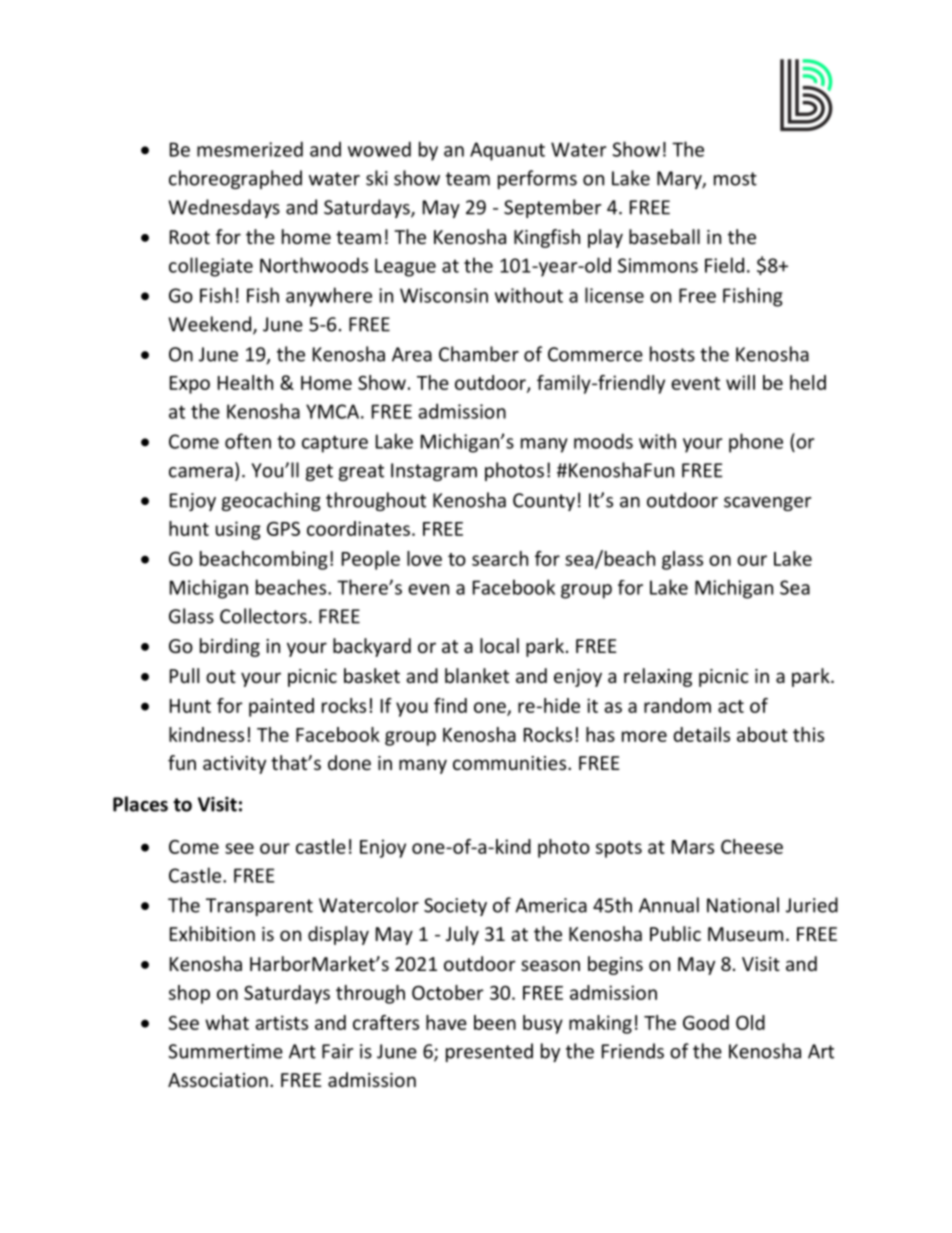 Image resolution: width=952 pixels, height=1233 pixels. Describe the element at coordinates (537, 179) in the document. I see `performs` at that location.
